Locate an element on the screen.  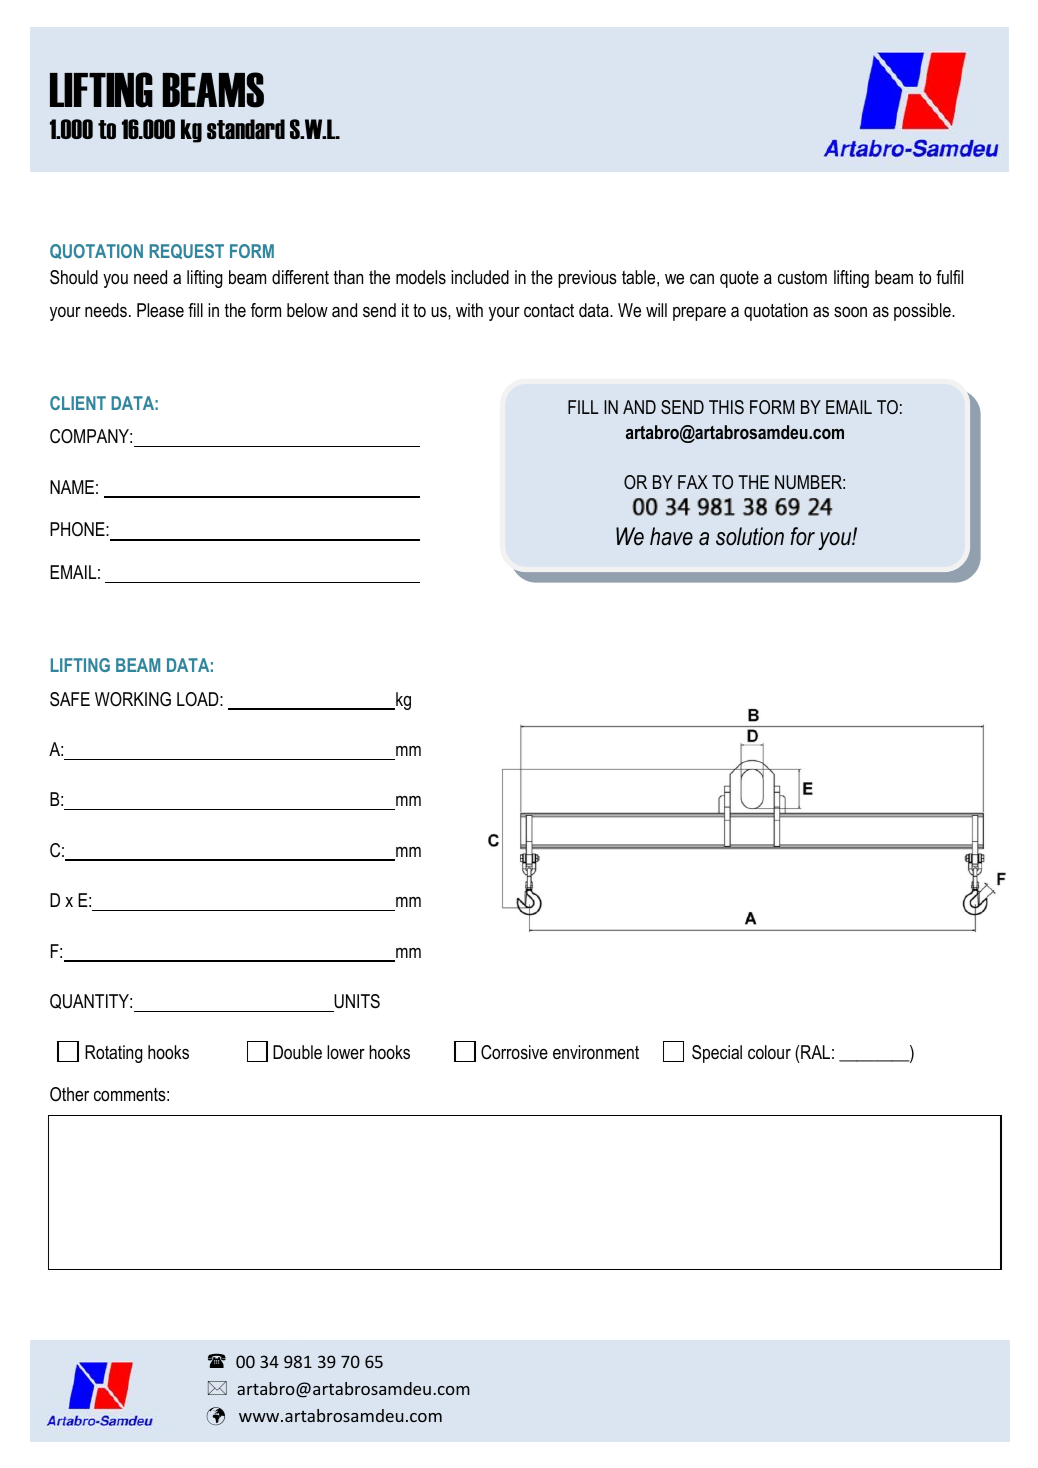
solution is located at coordinates (750, 536).
